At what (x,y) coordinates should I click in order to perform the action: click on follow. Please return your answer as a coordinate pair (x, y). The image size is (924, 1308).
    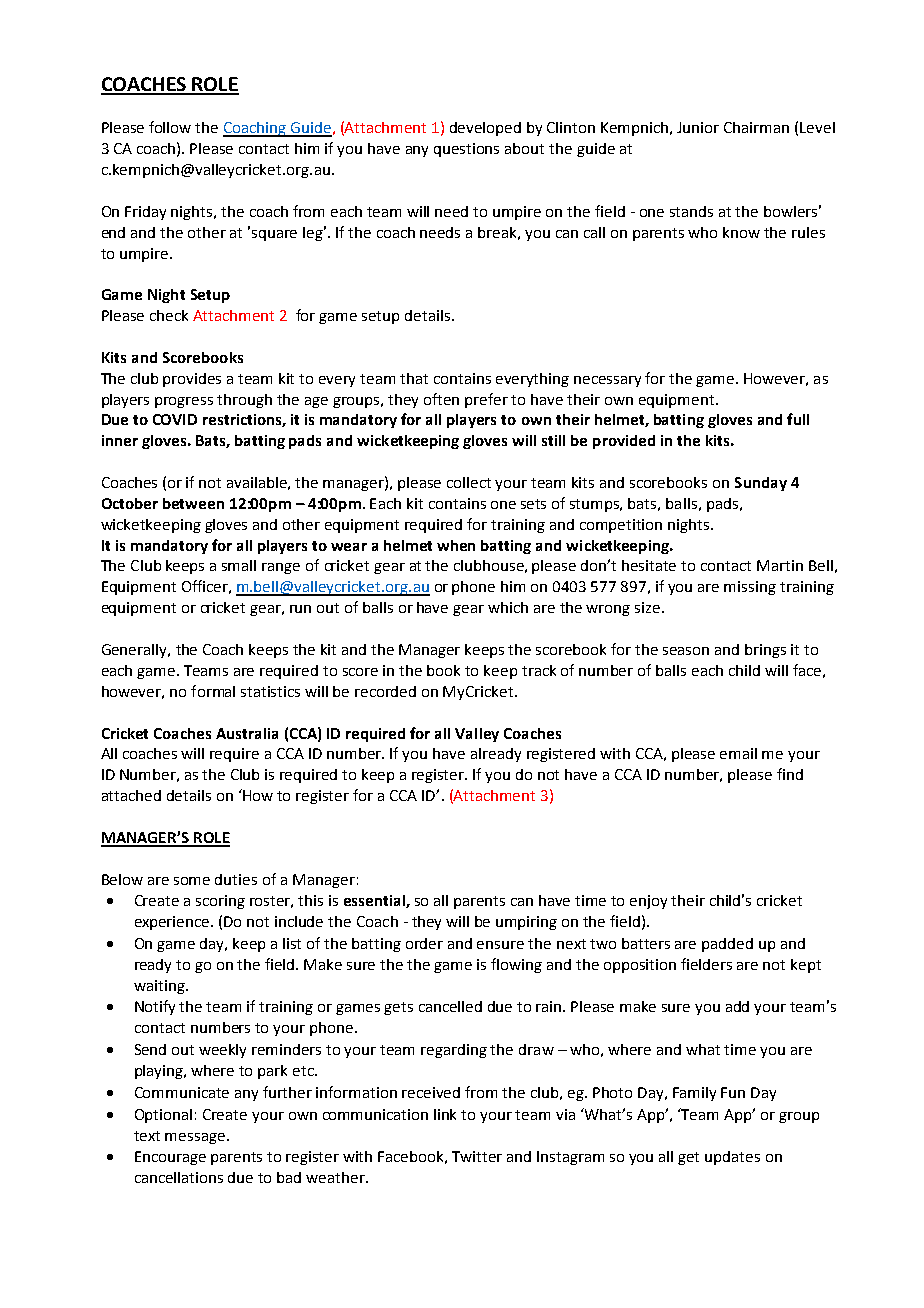
    Looking at the image, I should click on (170, 127).
